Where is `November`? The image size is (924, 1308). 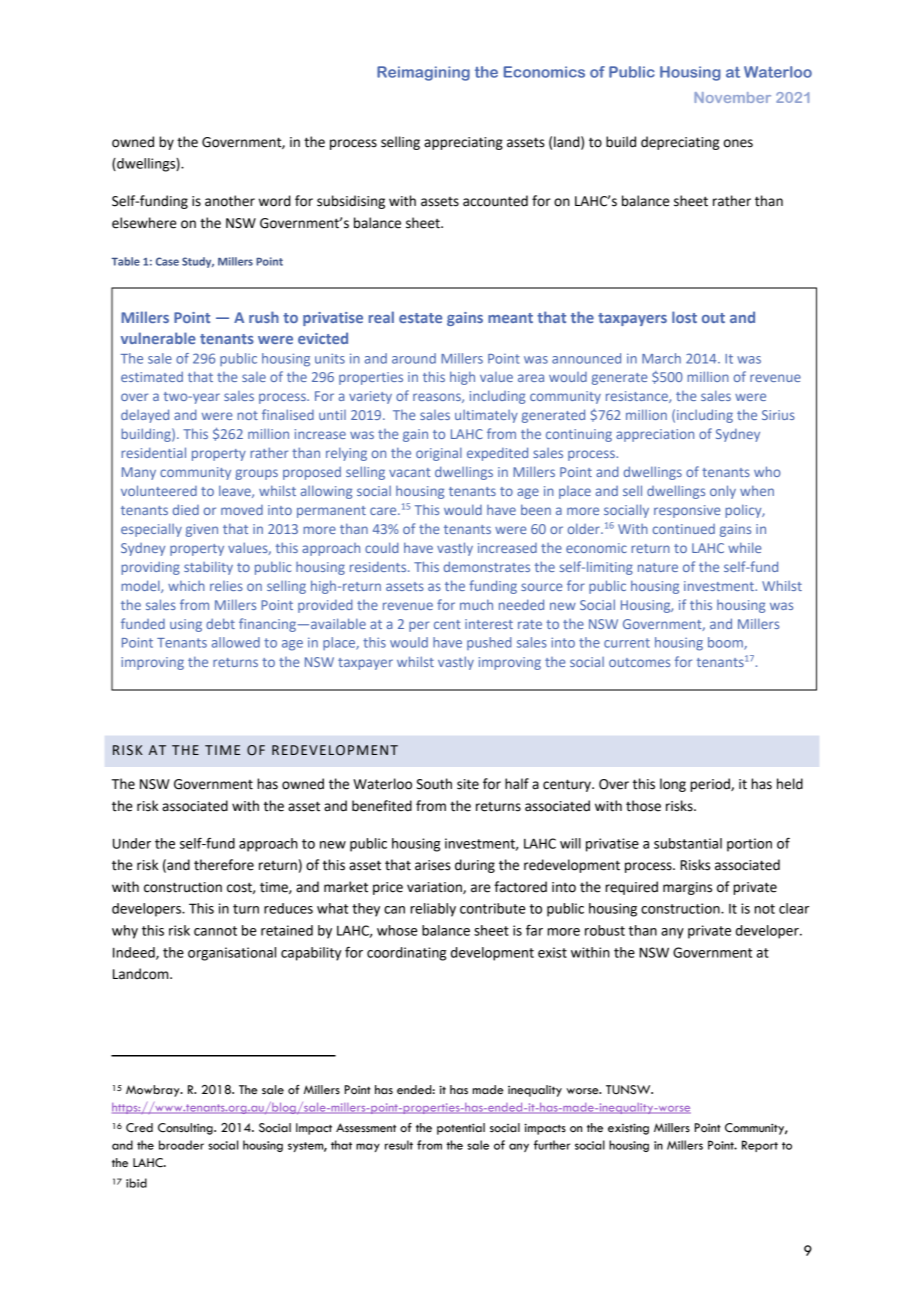 November is located at coordinates (732, 97).
